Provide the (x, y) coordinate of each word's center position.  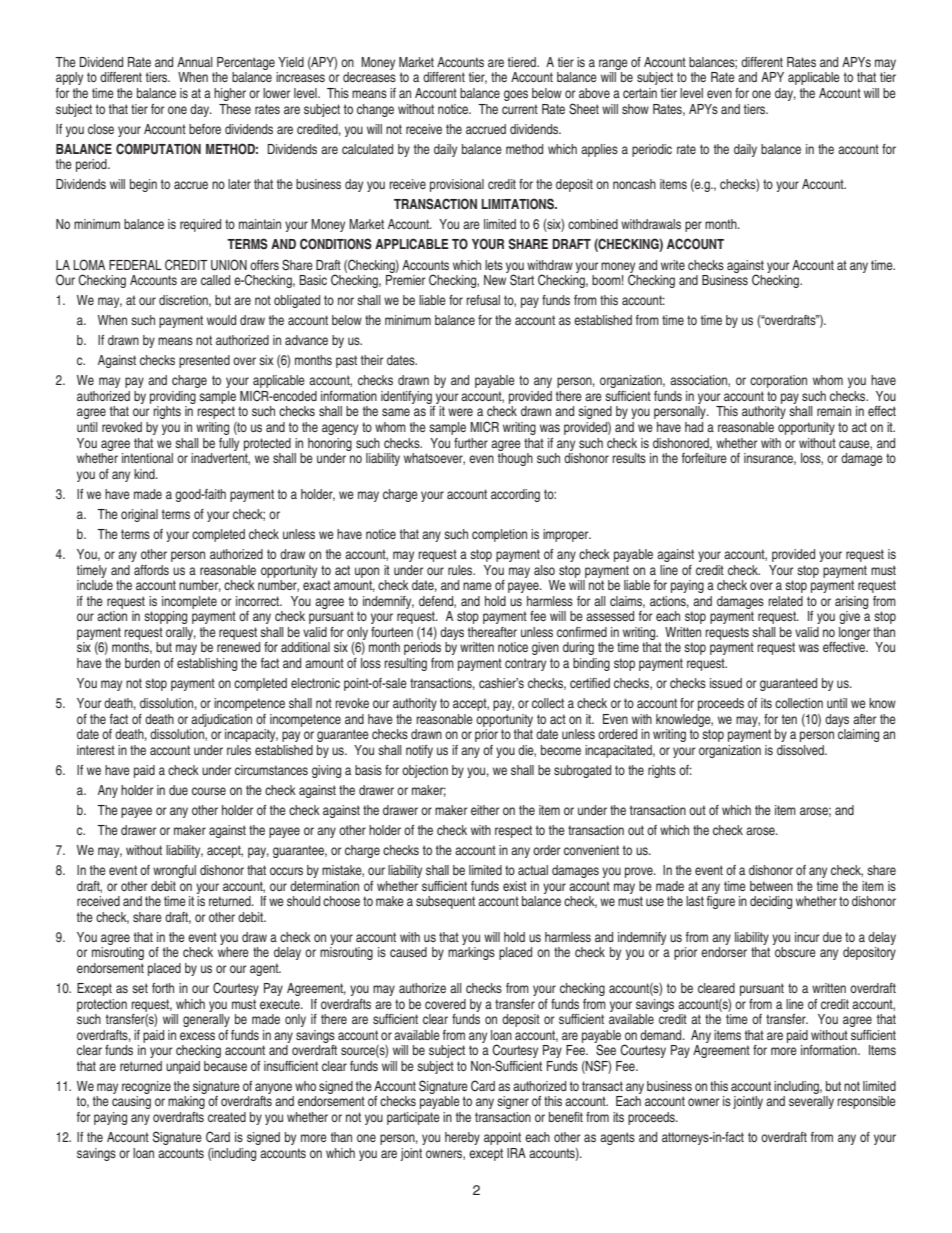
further (471, 443)
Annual (195, 62)
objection (425, 771)
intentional (147, 458)
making (186, 1102)
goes (516, 95)
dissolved (801, 750)
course (209, 791)
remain (834, 411)
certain (640, 93)
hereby (462, 1138)
